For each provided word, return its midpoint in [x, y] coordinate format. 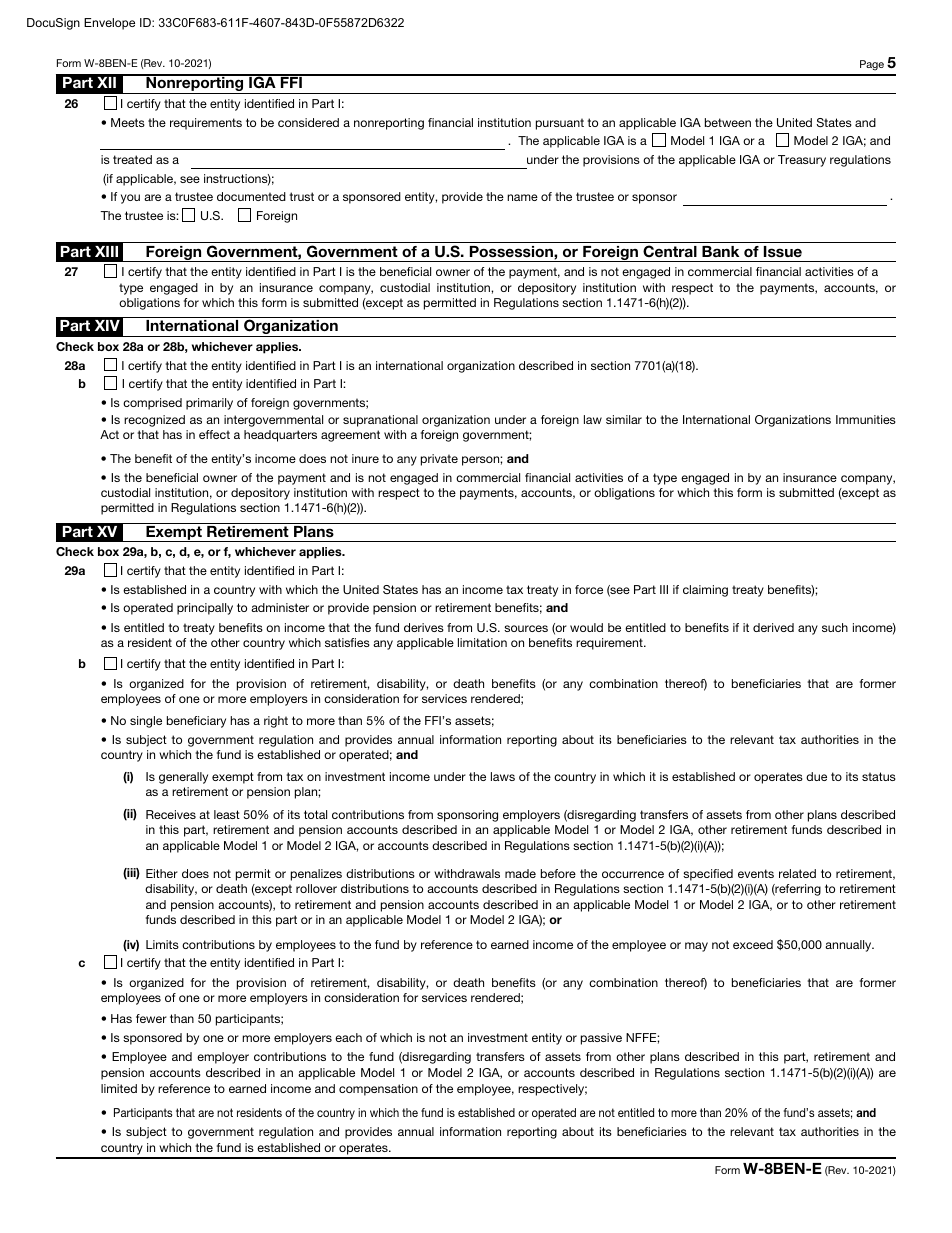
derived [773, 627]
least [227, 814]
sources [526, 628]
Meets [128, 122]
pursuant [560, 124]
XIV [107, 325]
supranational [380, 421]
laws [503, 776]
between [728, 122]
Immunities [866, 419]
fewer [151, 1018]
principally [205, 609]
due [816, 776]
